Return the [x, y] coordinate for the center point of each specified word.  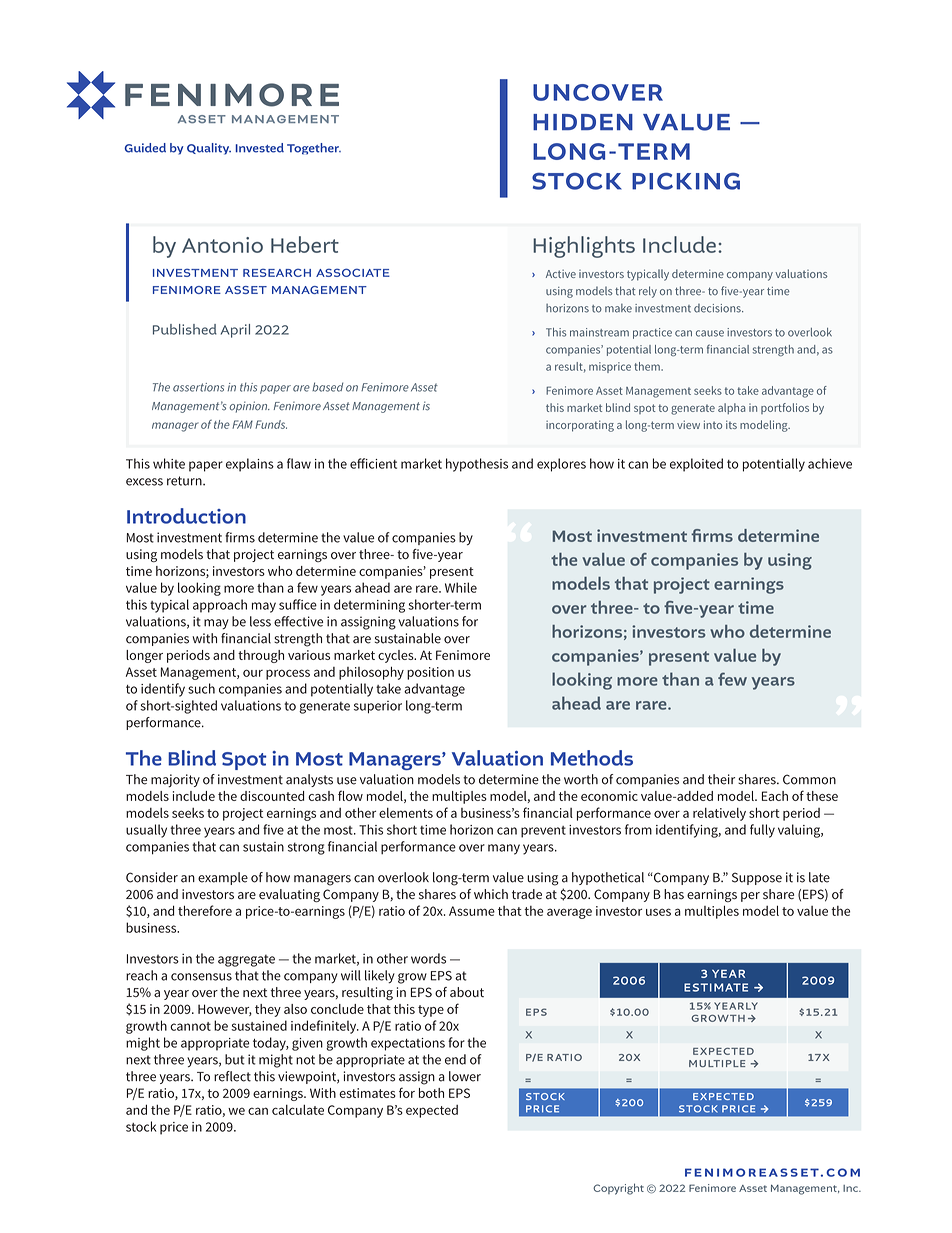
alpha [731, 408]
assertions [198, 387]
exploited [696, 465]
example [223, 878]
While [461, 587]
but [235, 1059]
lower [465, 1076]
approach [220, 606]
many [504, 849]
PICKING [686, 181]
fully [762, 831]
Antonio [222, 245]
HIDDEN [583, 122]
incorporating [580, 426]
